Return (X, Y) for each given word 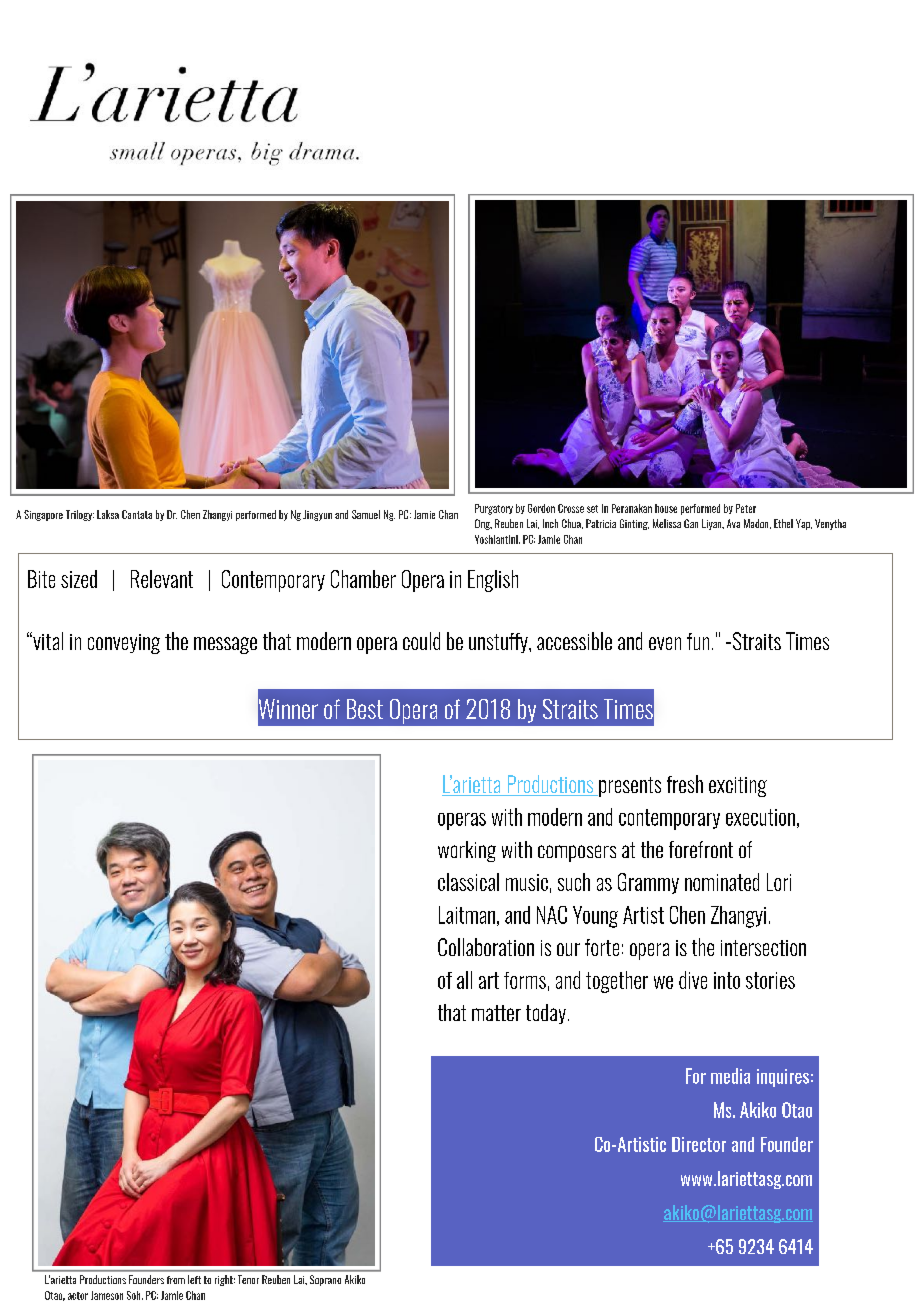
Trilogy (80, 515)
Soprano (325, 1280)
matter (496, 1013)
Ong (483, 524)
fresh (685, 784)
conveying (124, 644)
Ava (733, 523)
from (176, 1280)
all (464, 980)
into (727, 980)
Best (365, 709)
